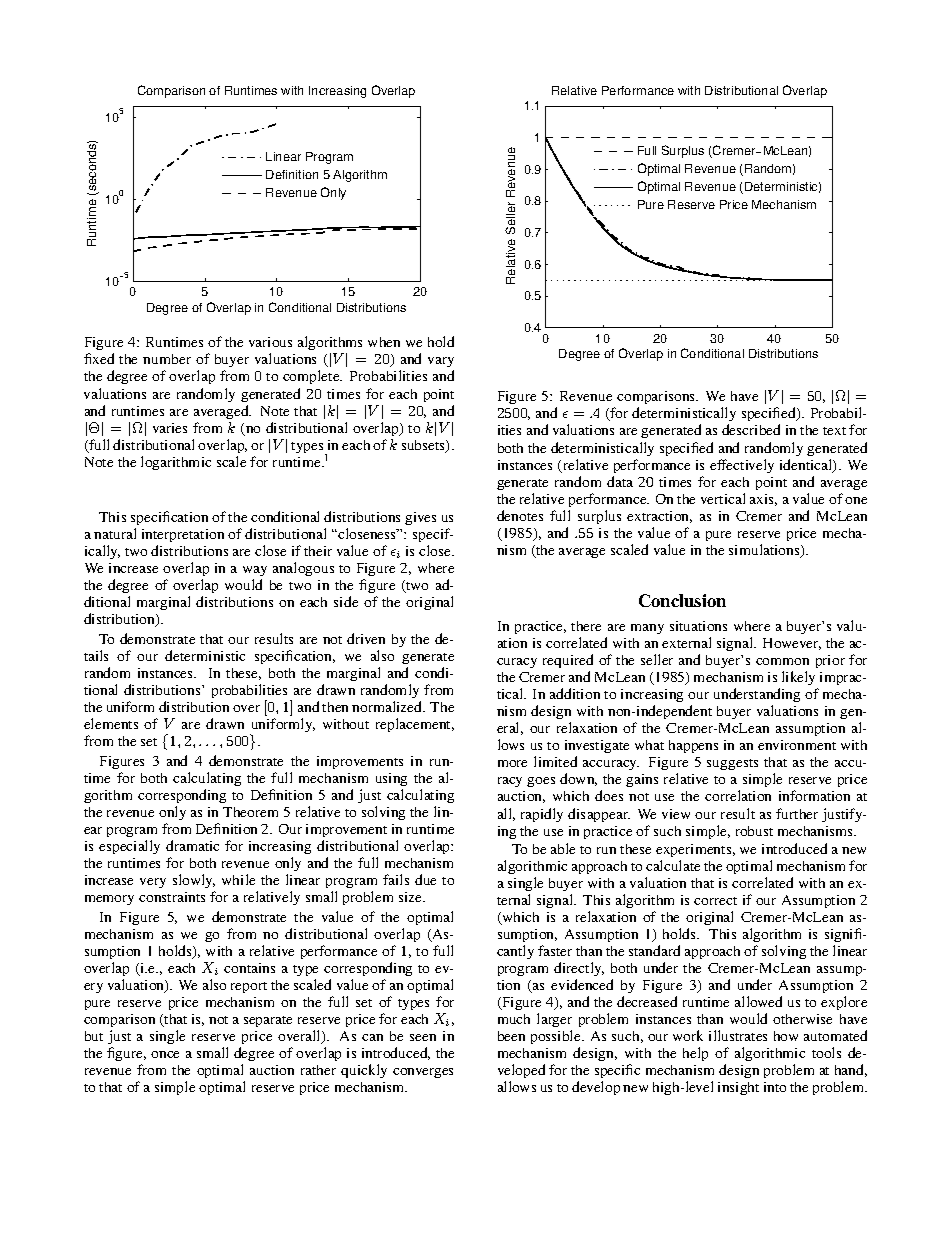 The image size is (952, 1233). I want to click on converges, so click(423, 1073).
